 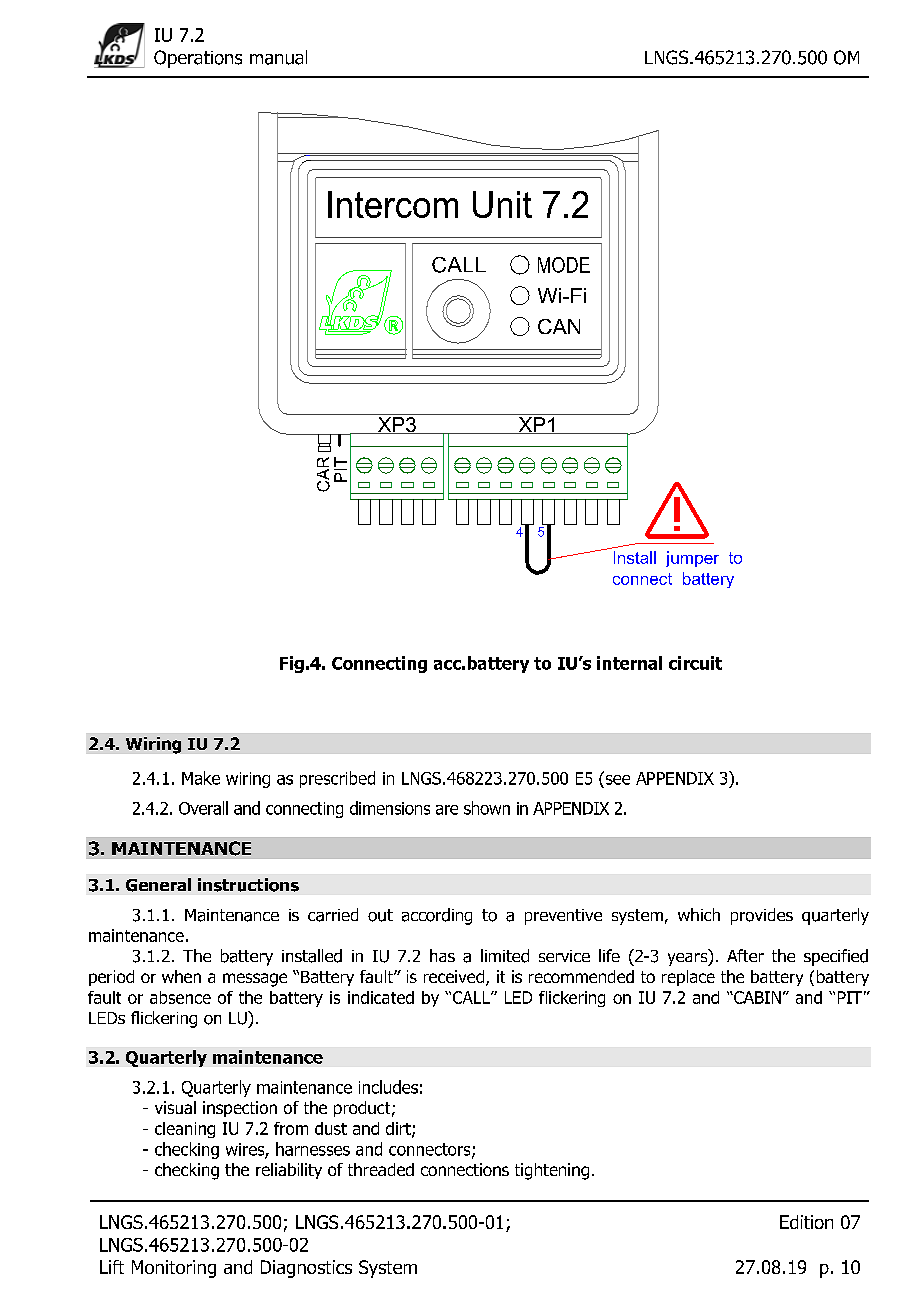 What do you see at coordinates (174, 1269) in the screenshot?
I see `Monitoring` at bounding box center [174, 1269].
